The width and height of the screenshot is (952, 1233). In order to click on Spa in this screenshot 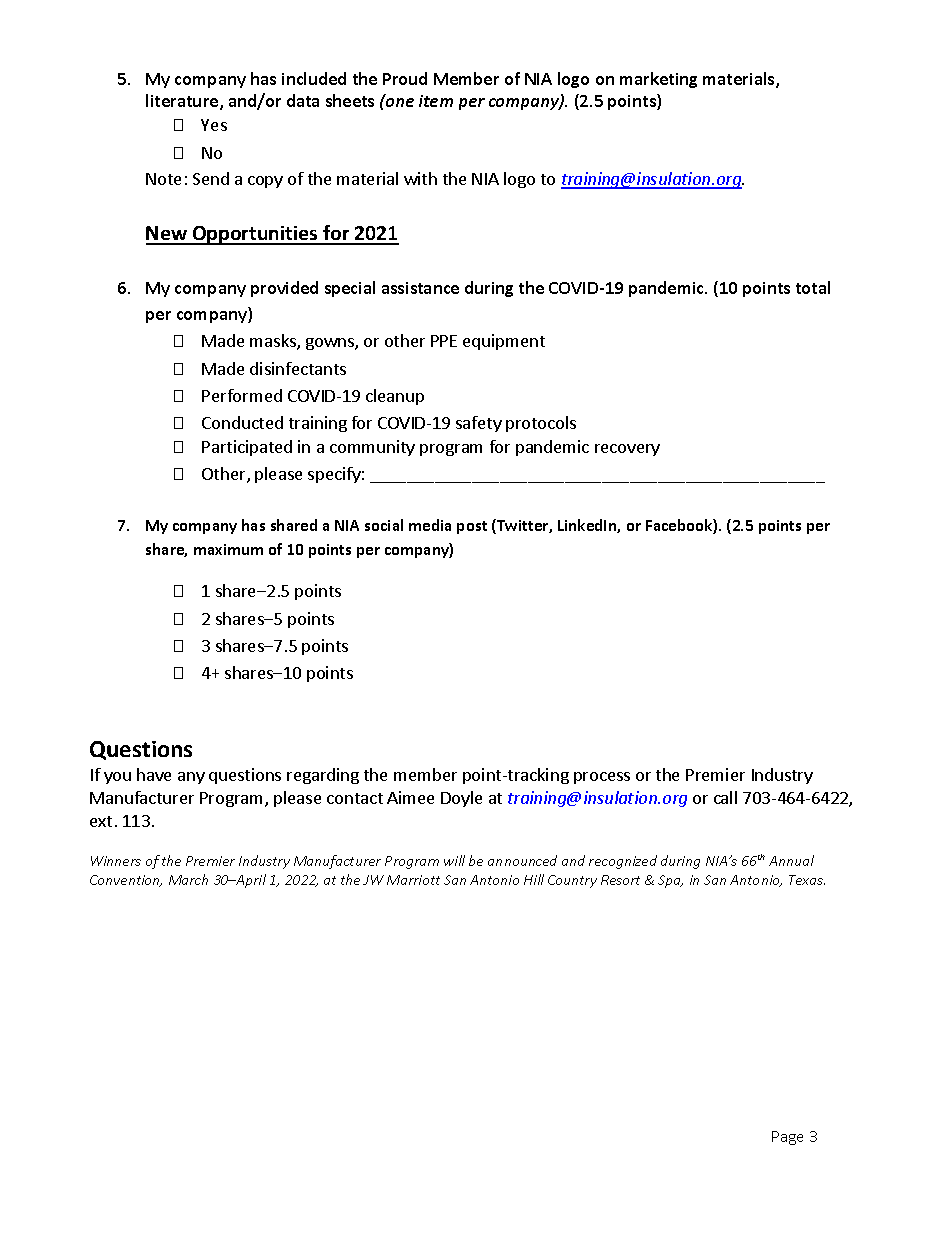, I will do `click(670, 881)`.
